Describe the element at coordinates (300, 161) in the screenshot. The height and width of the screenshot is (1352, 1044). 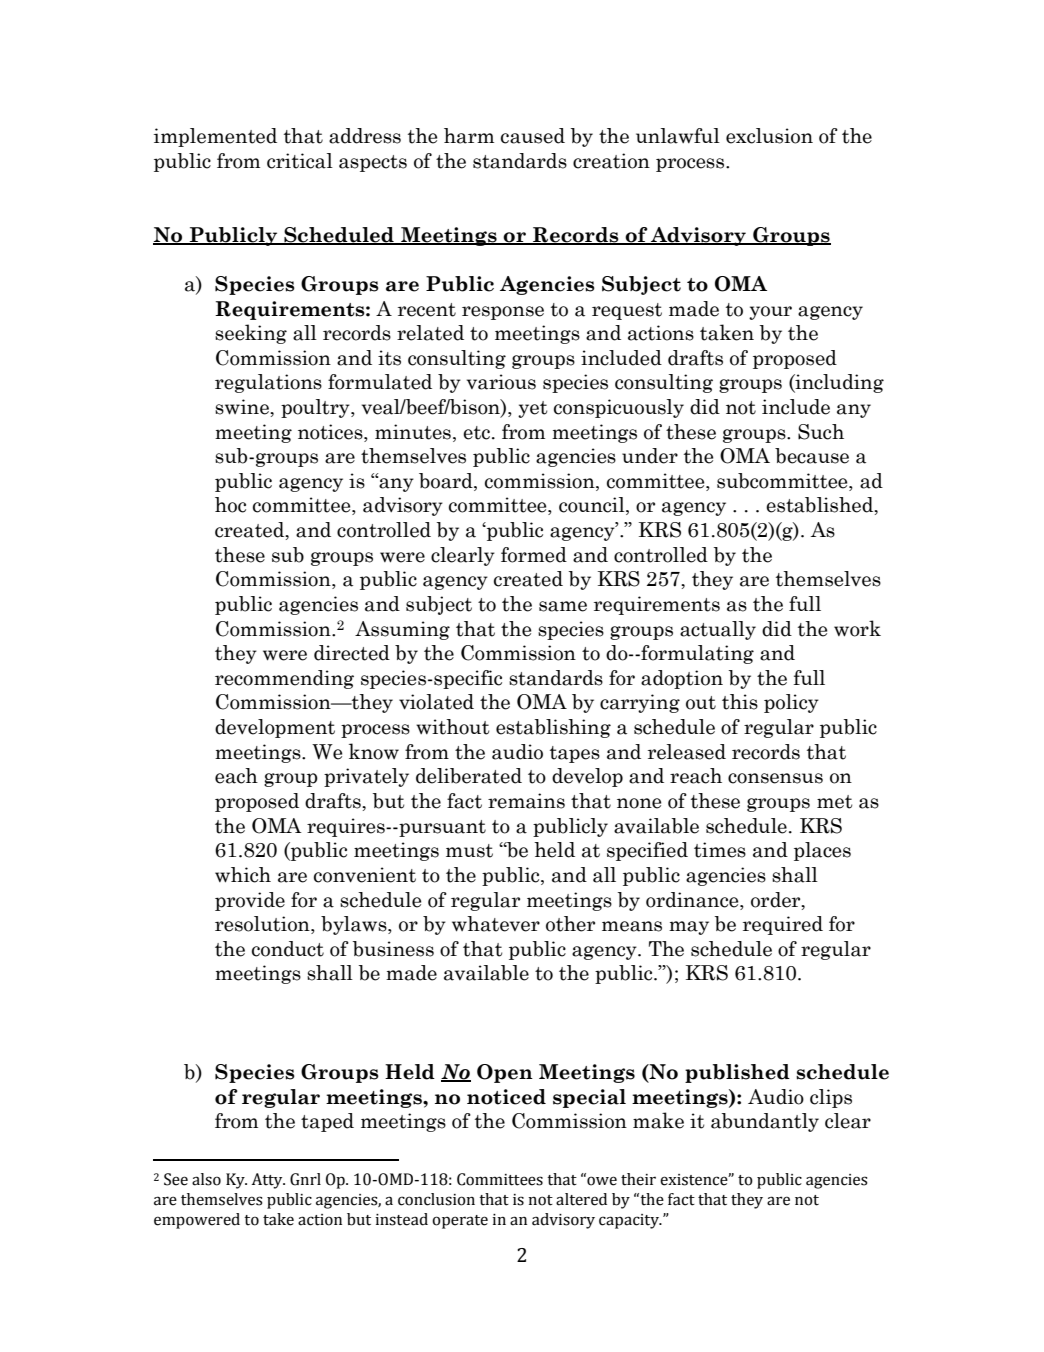
I see `critical` at that location.
